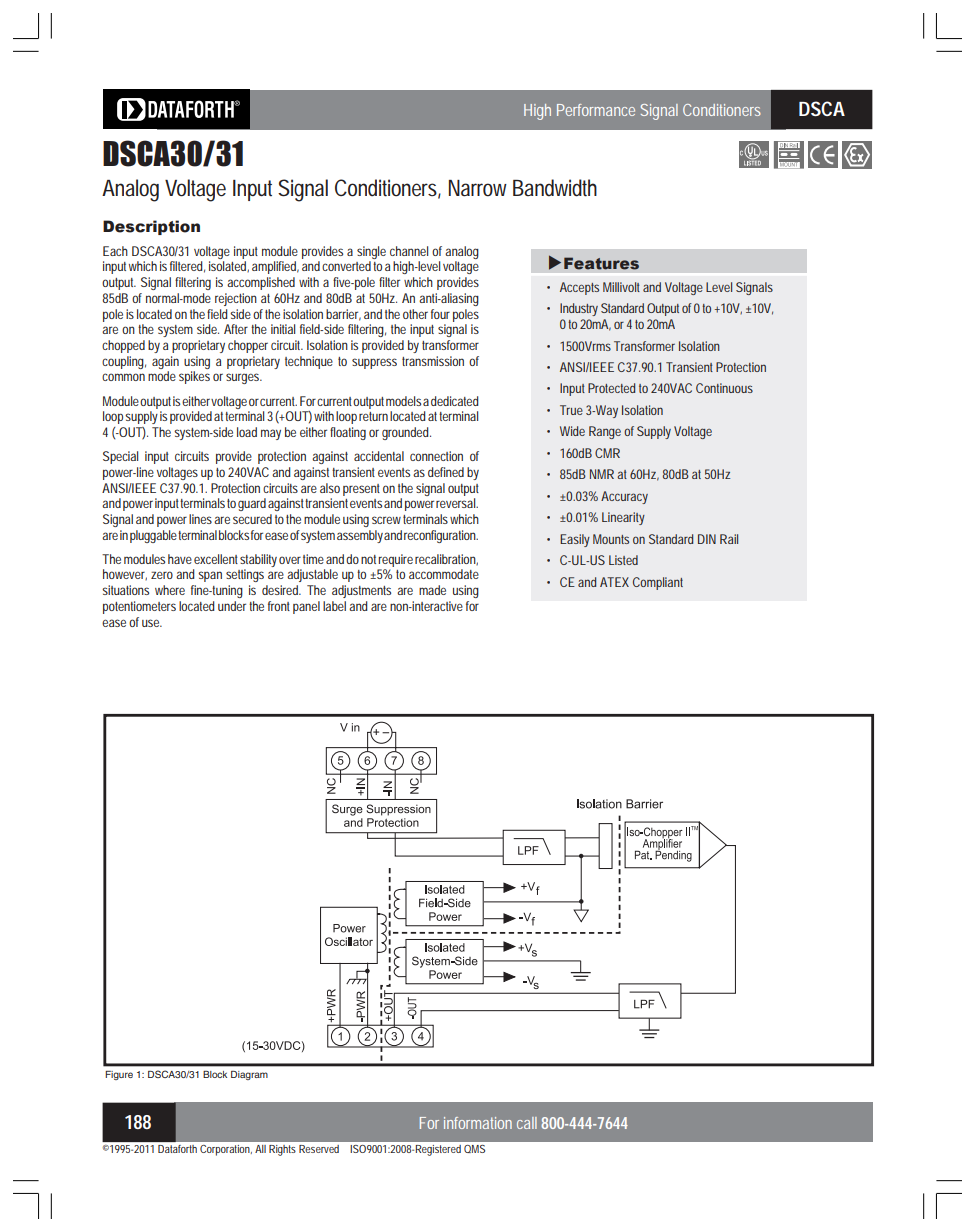 Image resolution: width=975 pixels, height=1232 pixels. Describe the element at coordinates (478, 1123) in the page. I see `information` at that location.
